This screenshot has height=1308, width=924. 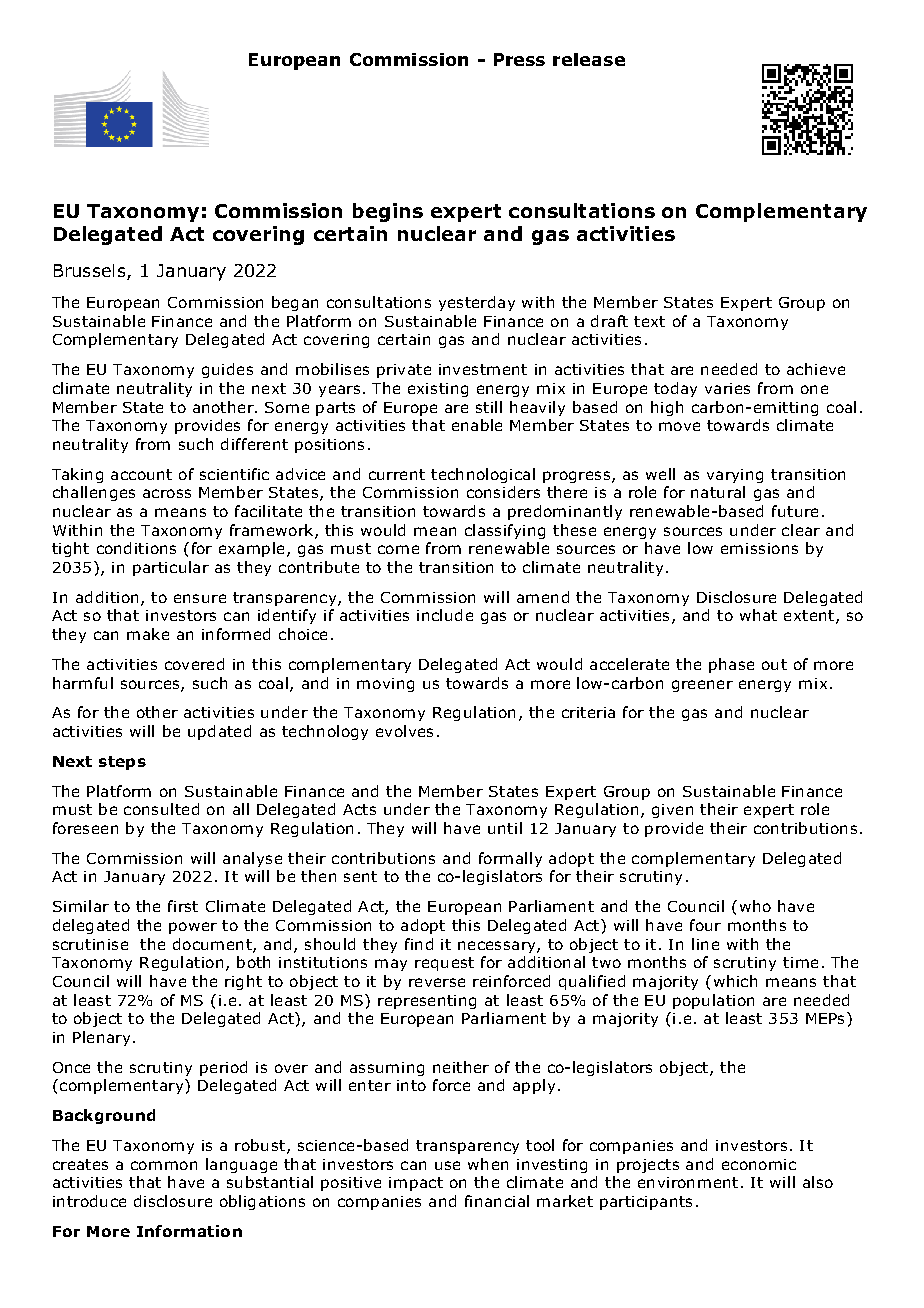 What do you see at coordinates (519, 59) in the screenshot?
I see `Press` at bounding box center [519, 59].
